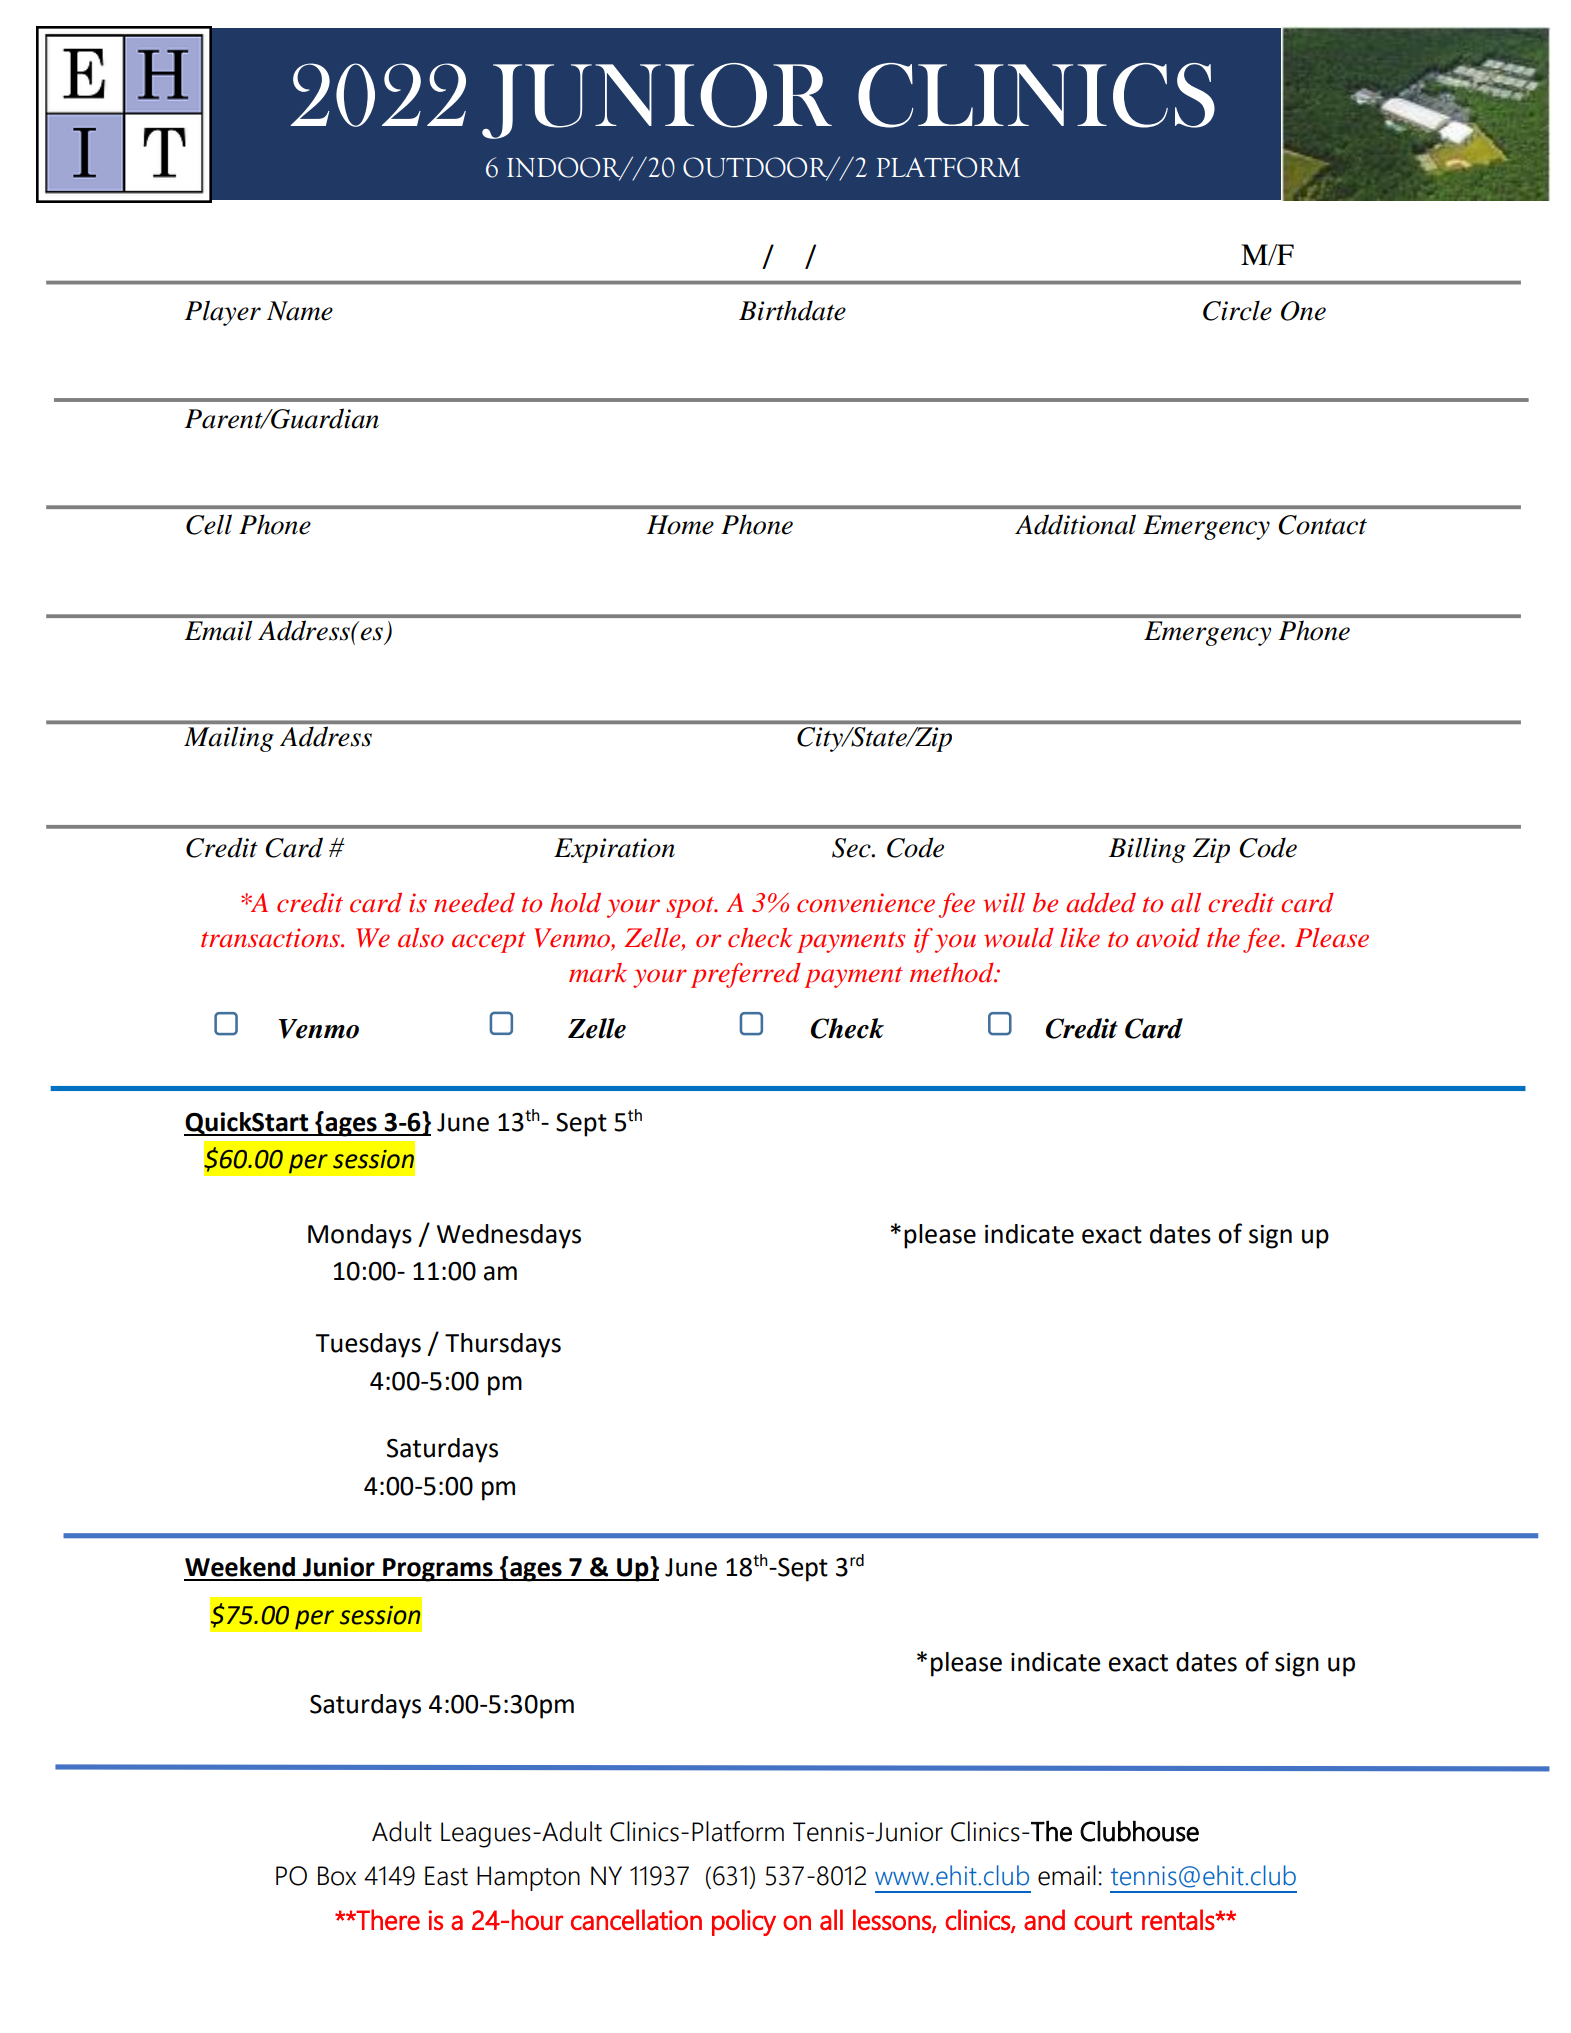 The image size is (1571, 2033). What do you see at coordinates (337, 1876) in the screenshot?
I see `Box` at bounding box center [337, 1876].
